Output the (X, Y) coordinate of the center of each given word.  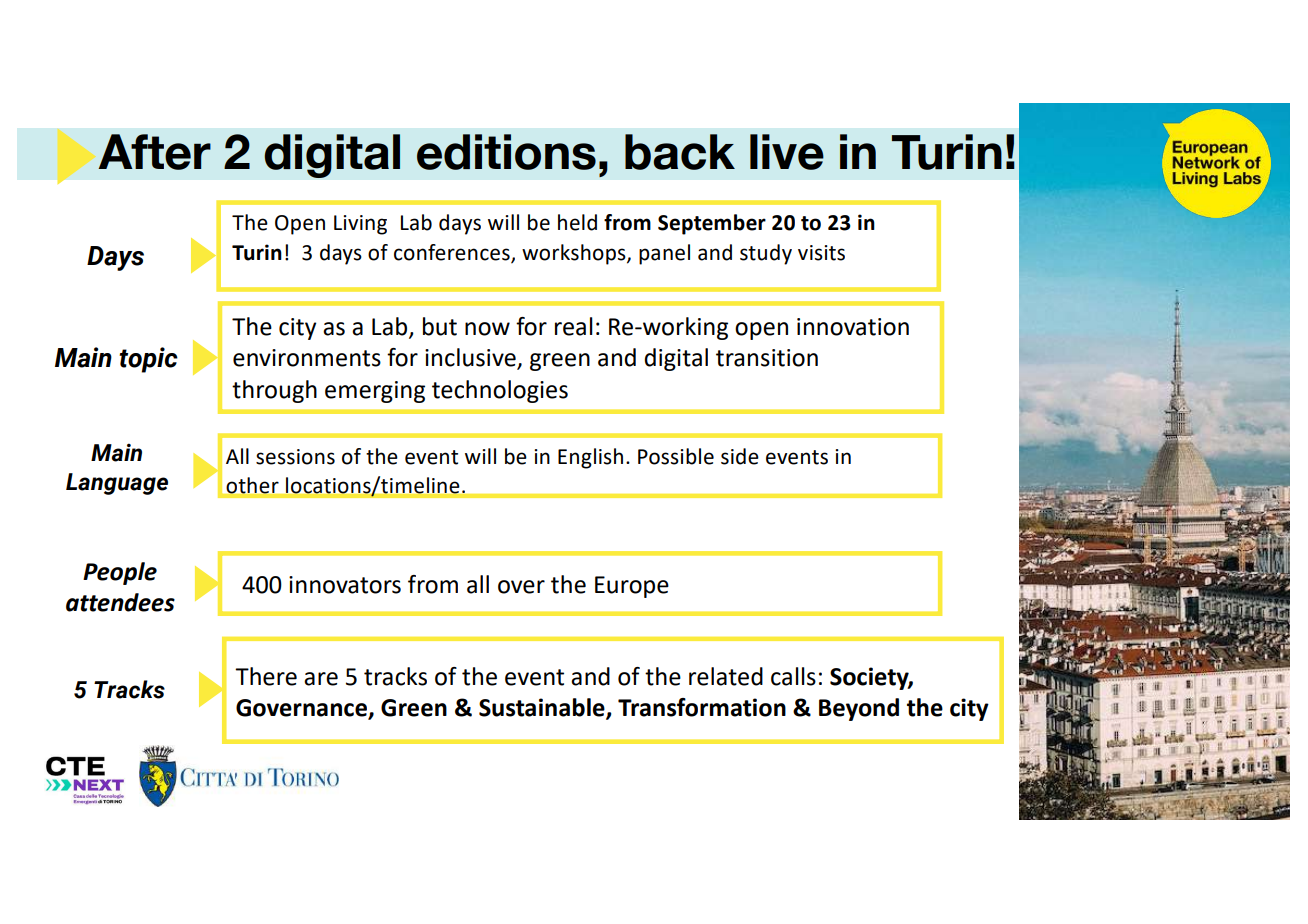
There (266, 676)
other (253, 485)
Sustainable (543, 708)
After (154, 152)
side (740, 456)
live (787, 152)
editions (506, 152)
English (590, 458)
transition (767, 358)
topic (148, 360)
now (487, 329)
